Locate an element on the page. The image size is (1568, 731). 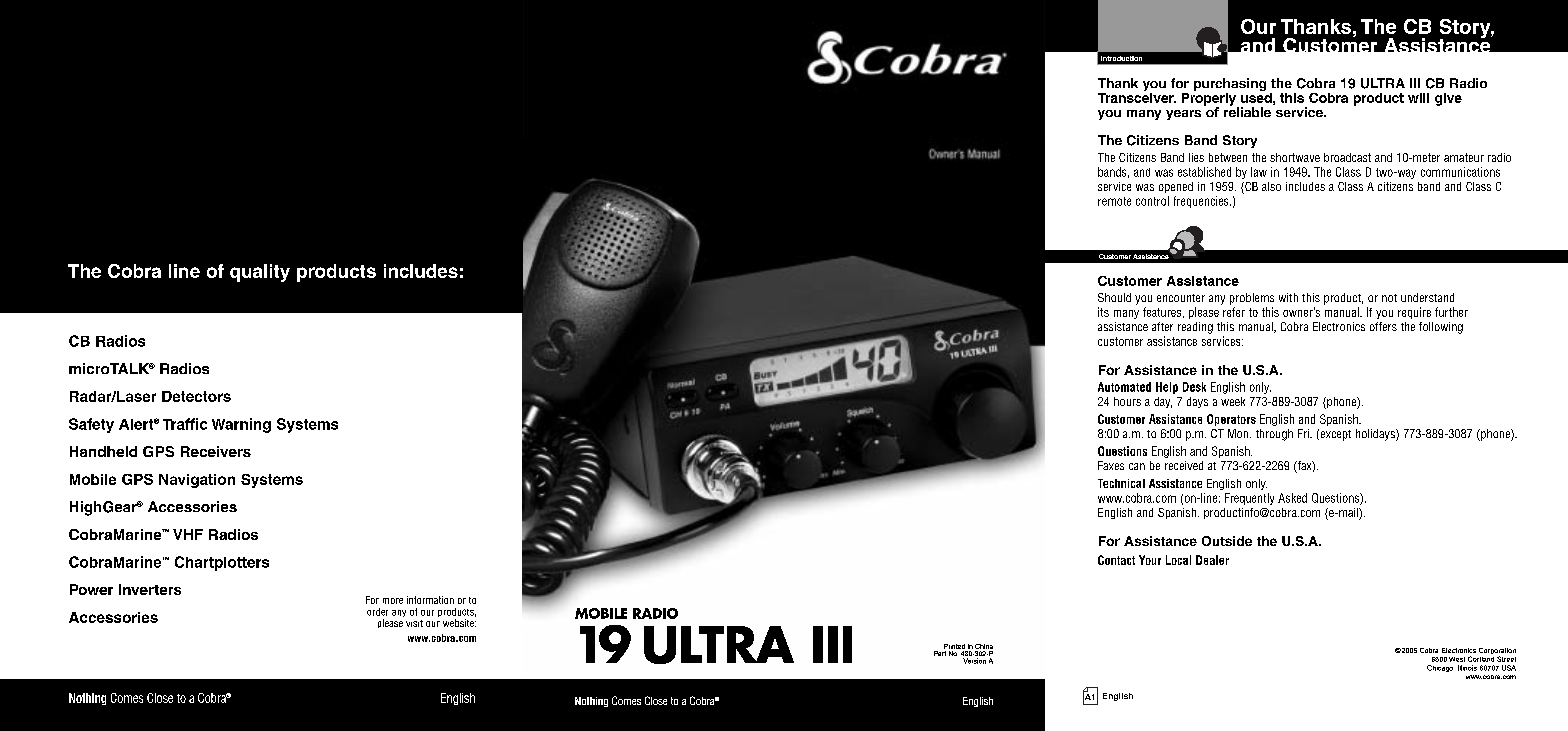
Should is located at coordinates (1114, 297).
